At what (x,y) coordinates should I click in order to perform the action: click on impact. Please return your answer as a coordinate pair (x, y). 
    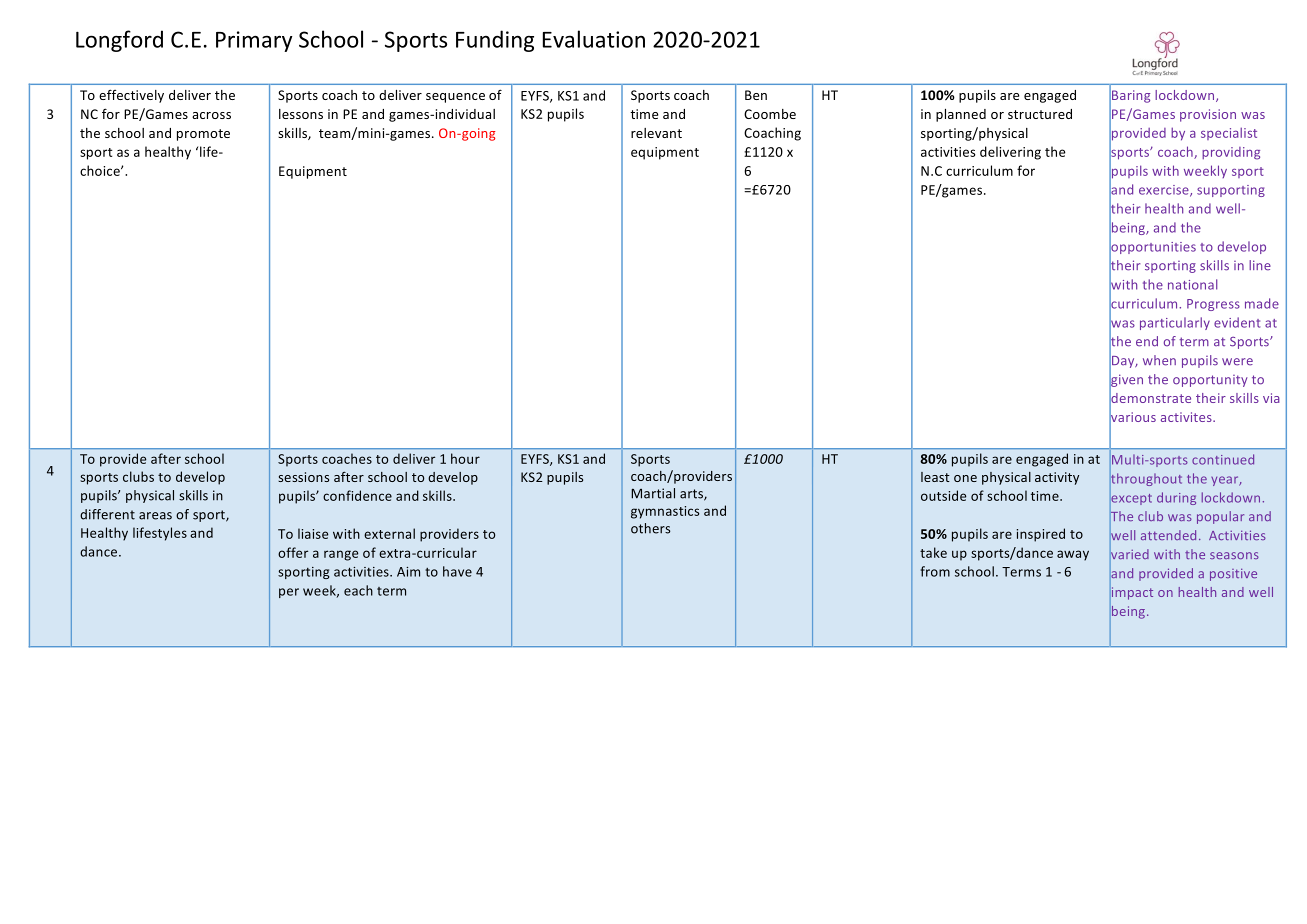
    Looking at the image, I should click on (1131, 593).
